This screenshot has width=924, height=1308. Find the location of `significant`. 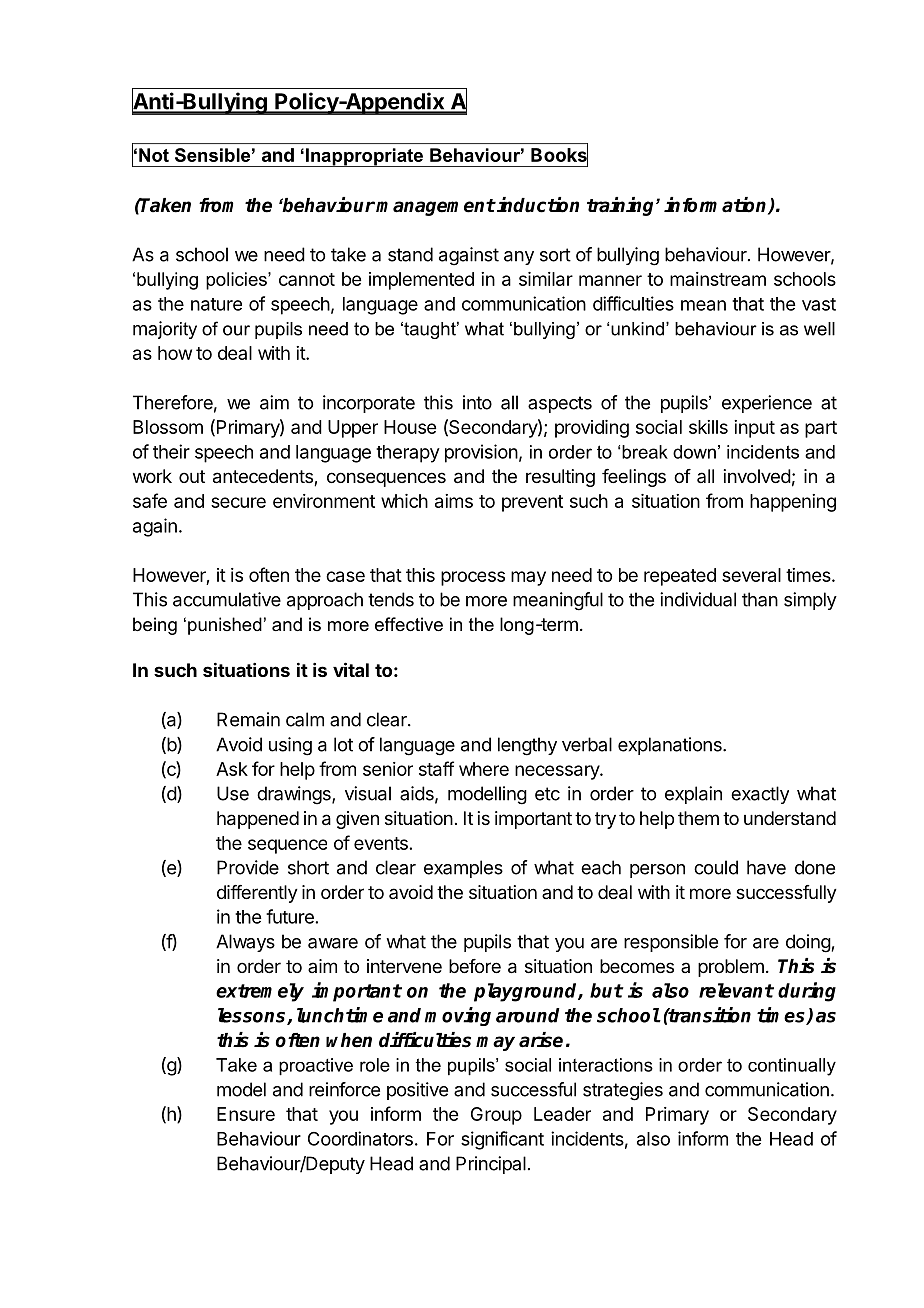

significant is located at coordinates (502, 1140).
